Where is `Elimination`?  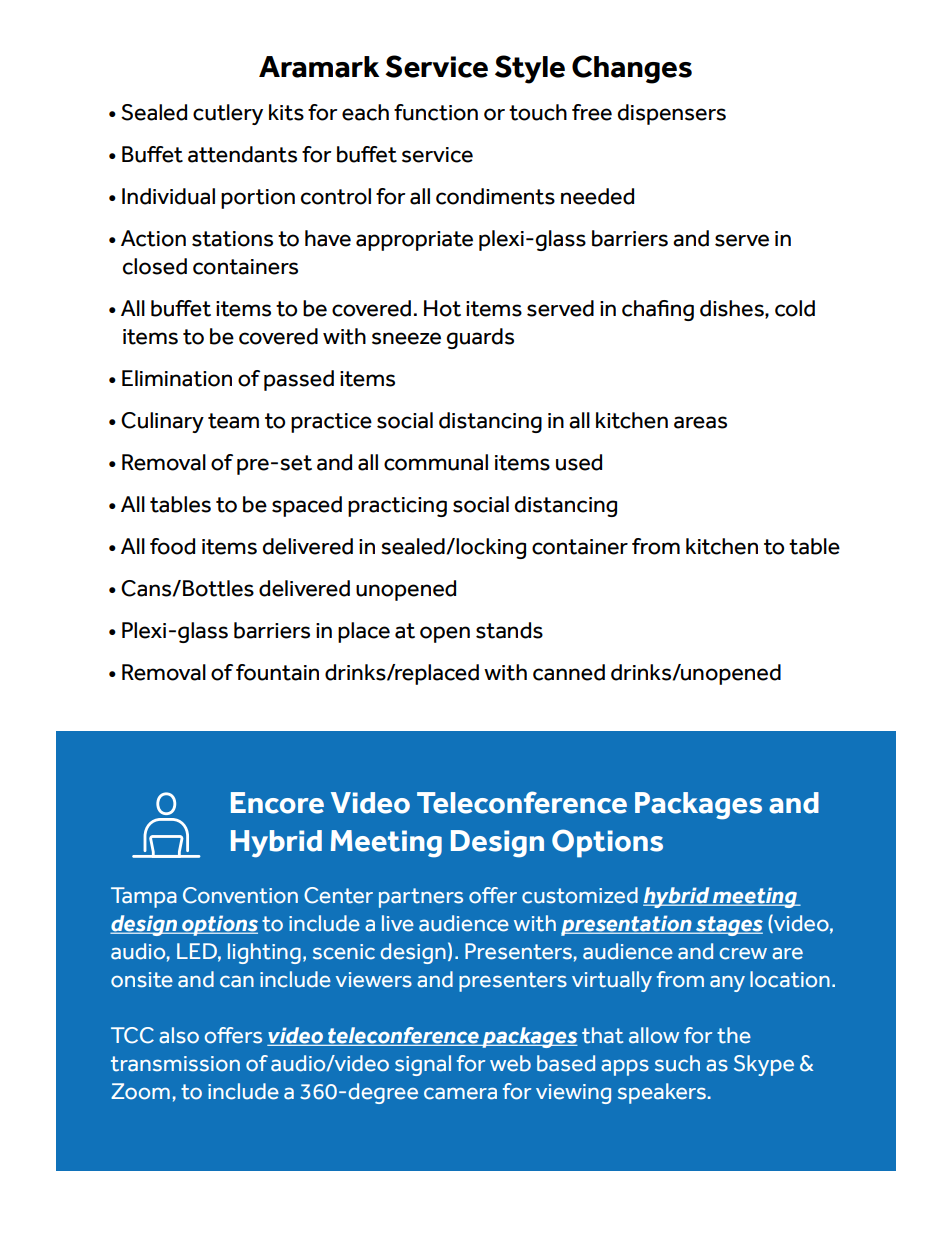 Elimination is located at coordinates (177, 378).
